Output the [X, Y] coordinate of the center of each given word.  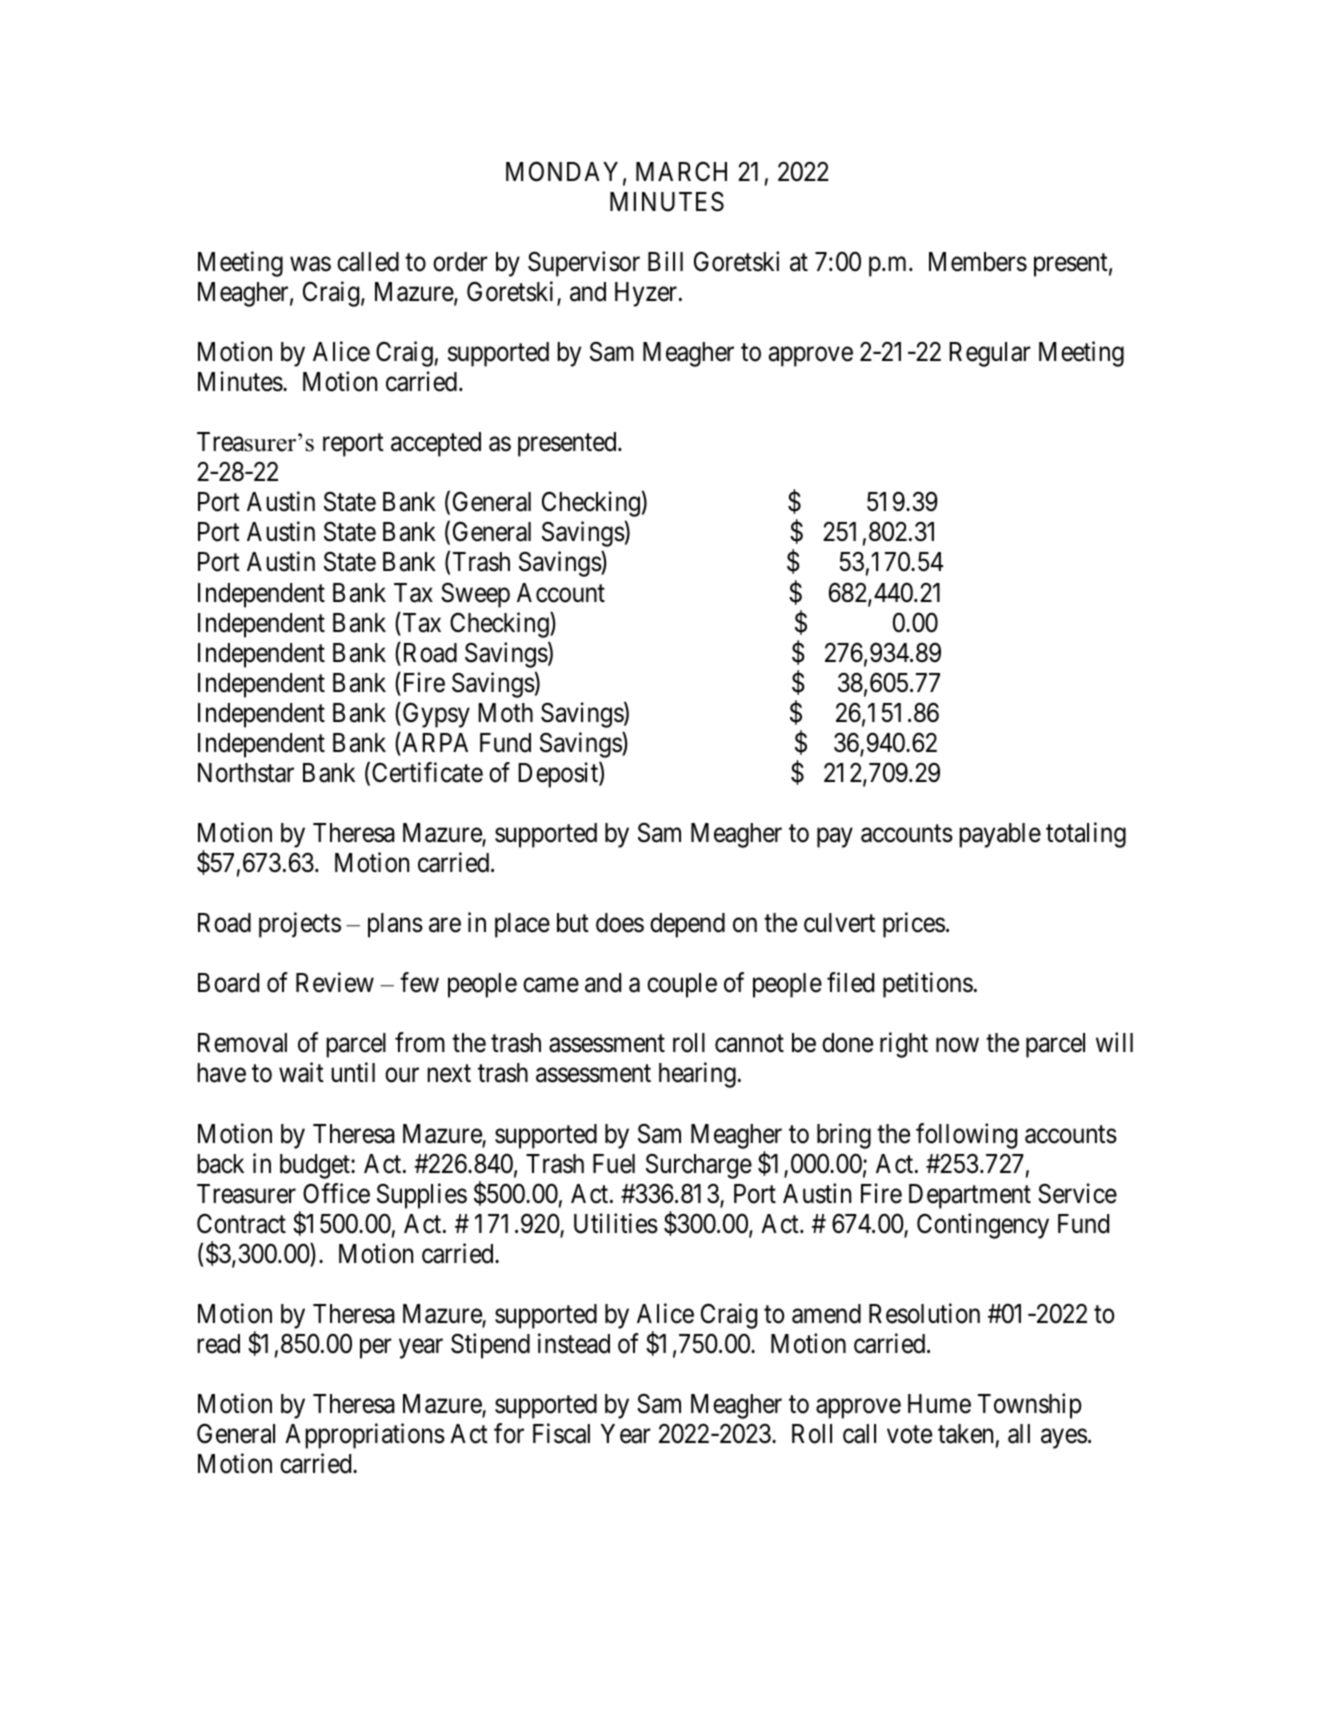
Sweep [475, 595]
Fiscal [561, 1433]
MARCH [681, 171]
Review [335, 982]
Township [1030, 1406]
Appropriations [365, 1436]
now [957, 1045]
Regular [990, 354]
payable [1000, 835]
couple [682, 985]
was [310, 264]
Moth [505, 713]
